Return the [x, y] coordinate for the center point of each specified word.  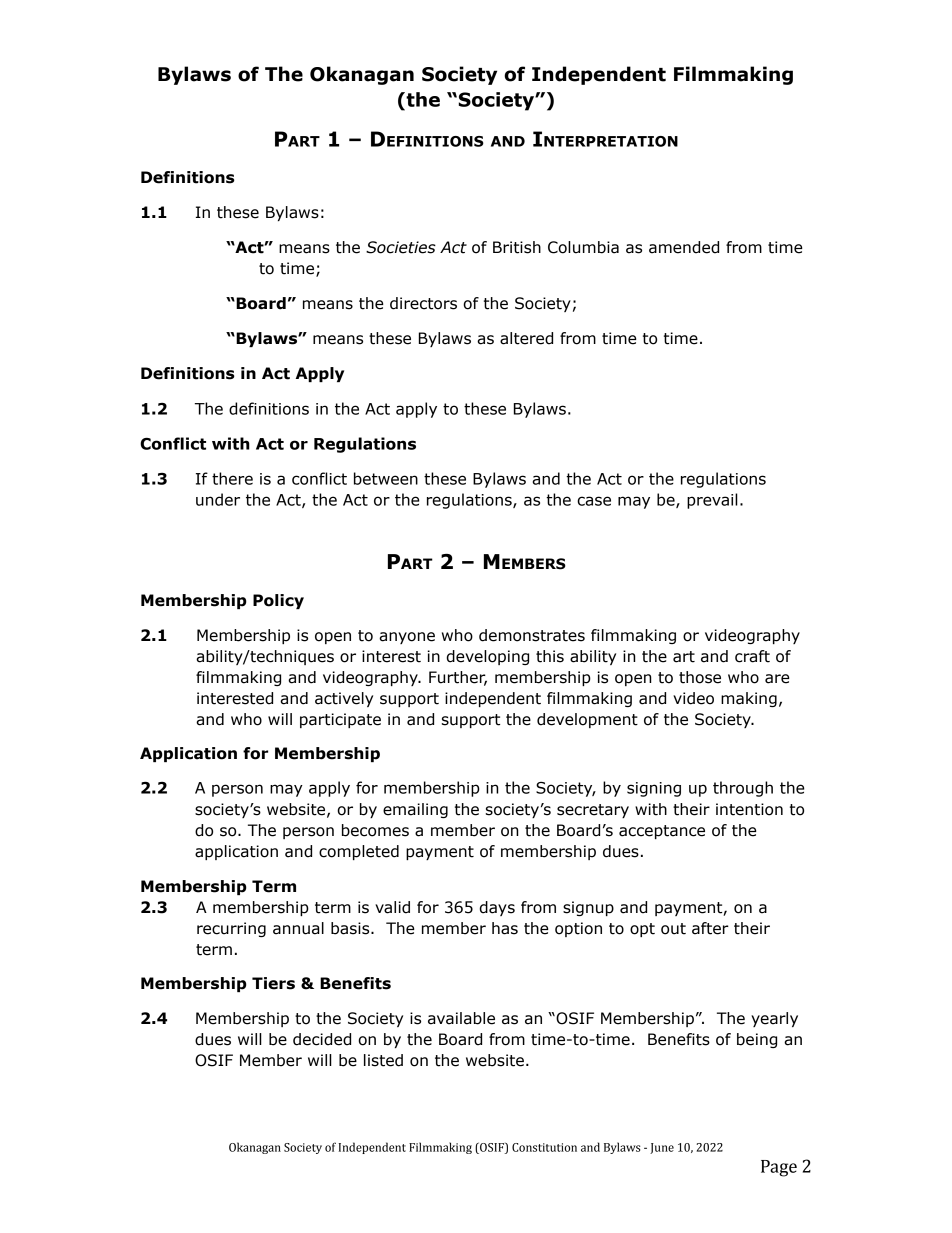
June [662, 1148]
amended [684, 247]
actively [344, 699]
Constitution [544, 1147]
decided [322, 1039]
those [700, 677]
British [517, 247]
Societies [401, 247]
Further [458, 678]
